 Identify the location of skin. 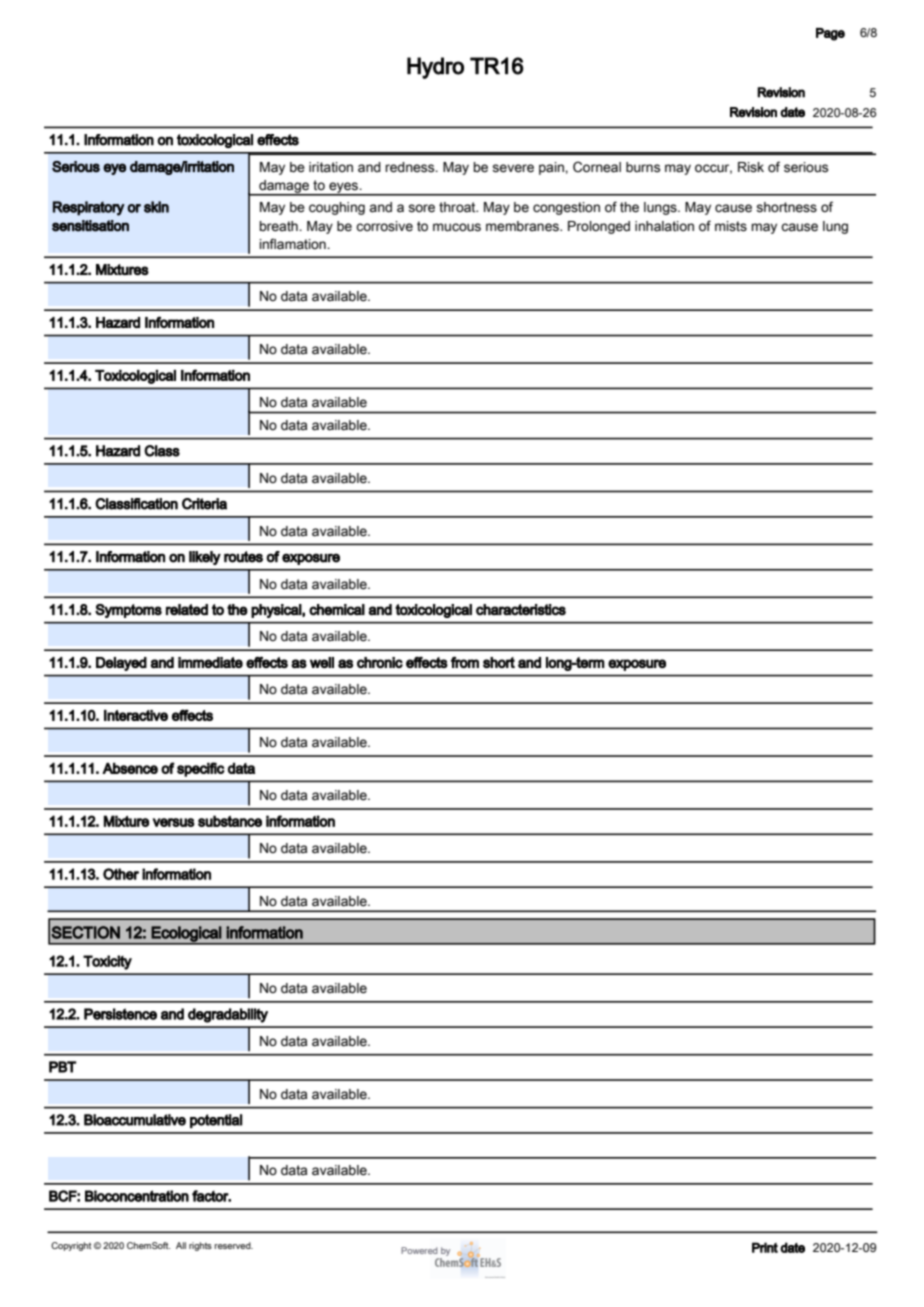
(156, 207).
